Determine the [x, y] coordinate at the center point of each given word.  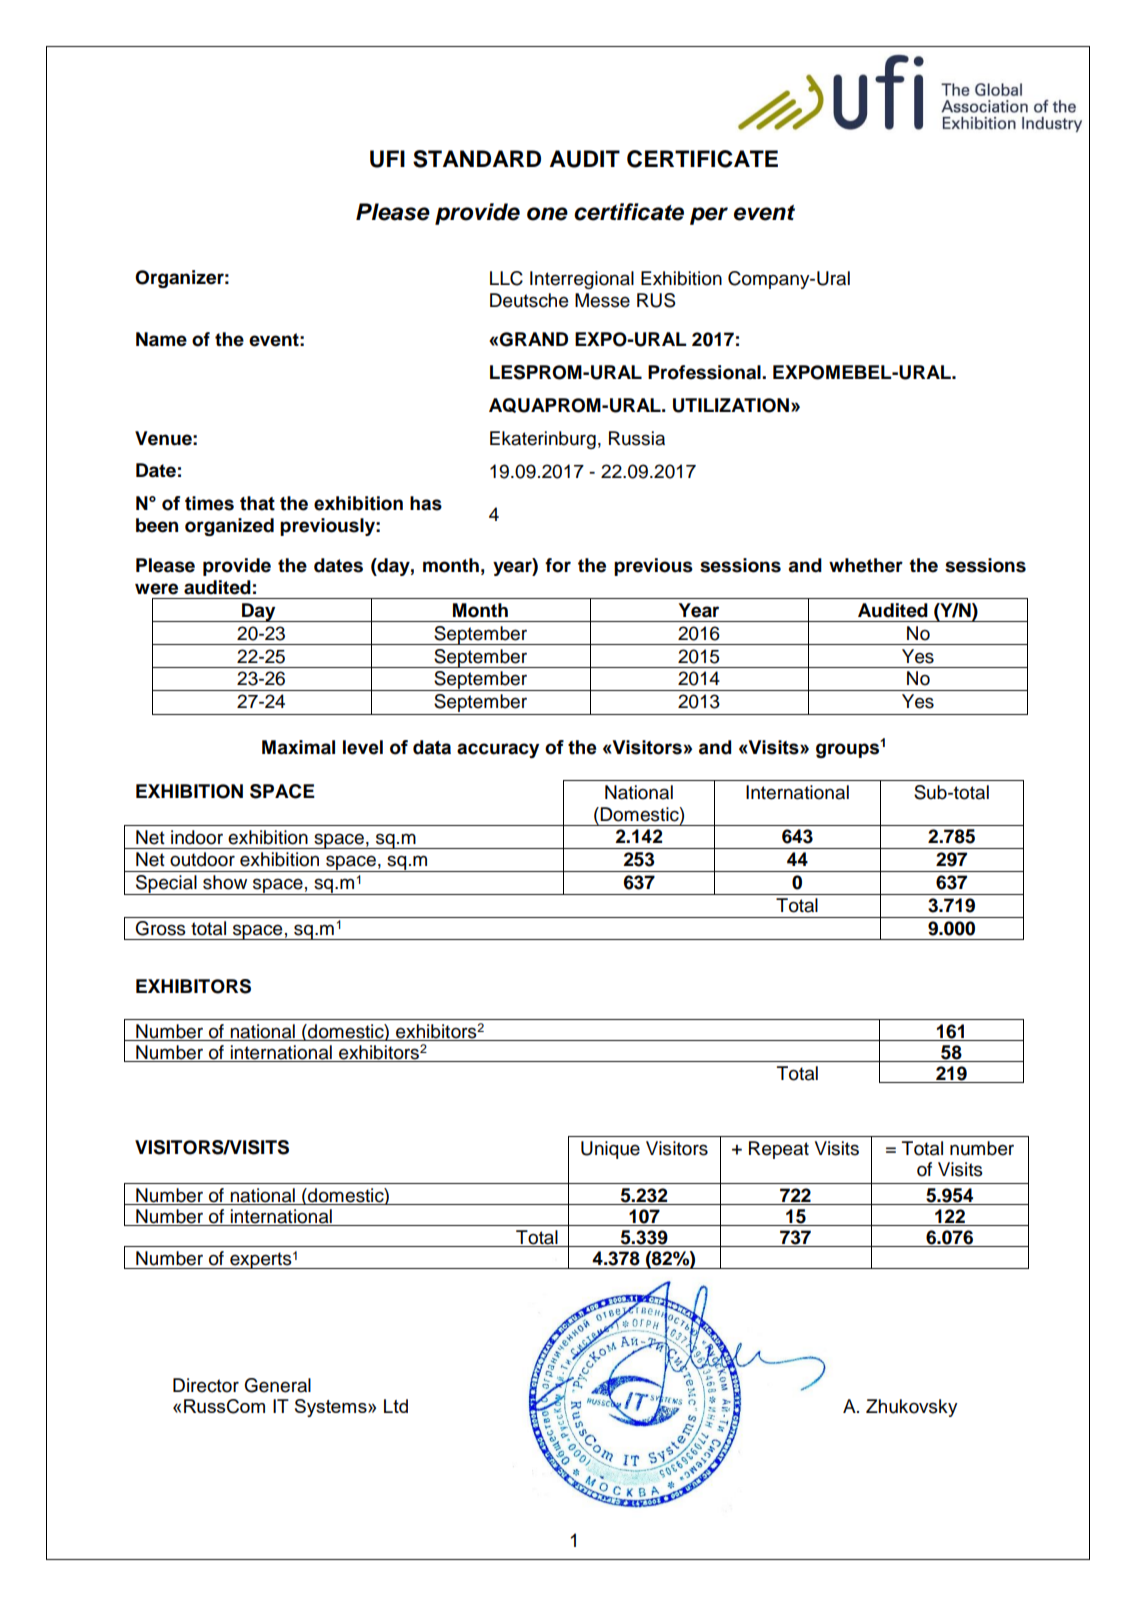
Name [161, 339]
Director [206, 1385]
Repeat [779, 1150]
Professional [705, 372]
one [547, 214]
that [257, 503]
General [278, 1385]
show [225, 882]
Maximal [298, 747]
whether [866, 565]
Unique [610, 1150]
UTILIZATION [731, 405]
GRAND [533, 339]
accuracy [498, 750]
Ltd [396, 1406]
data [432, 747]
